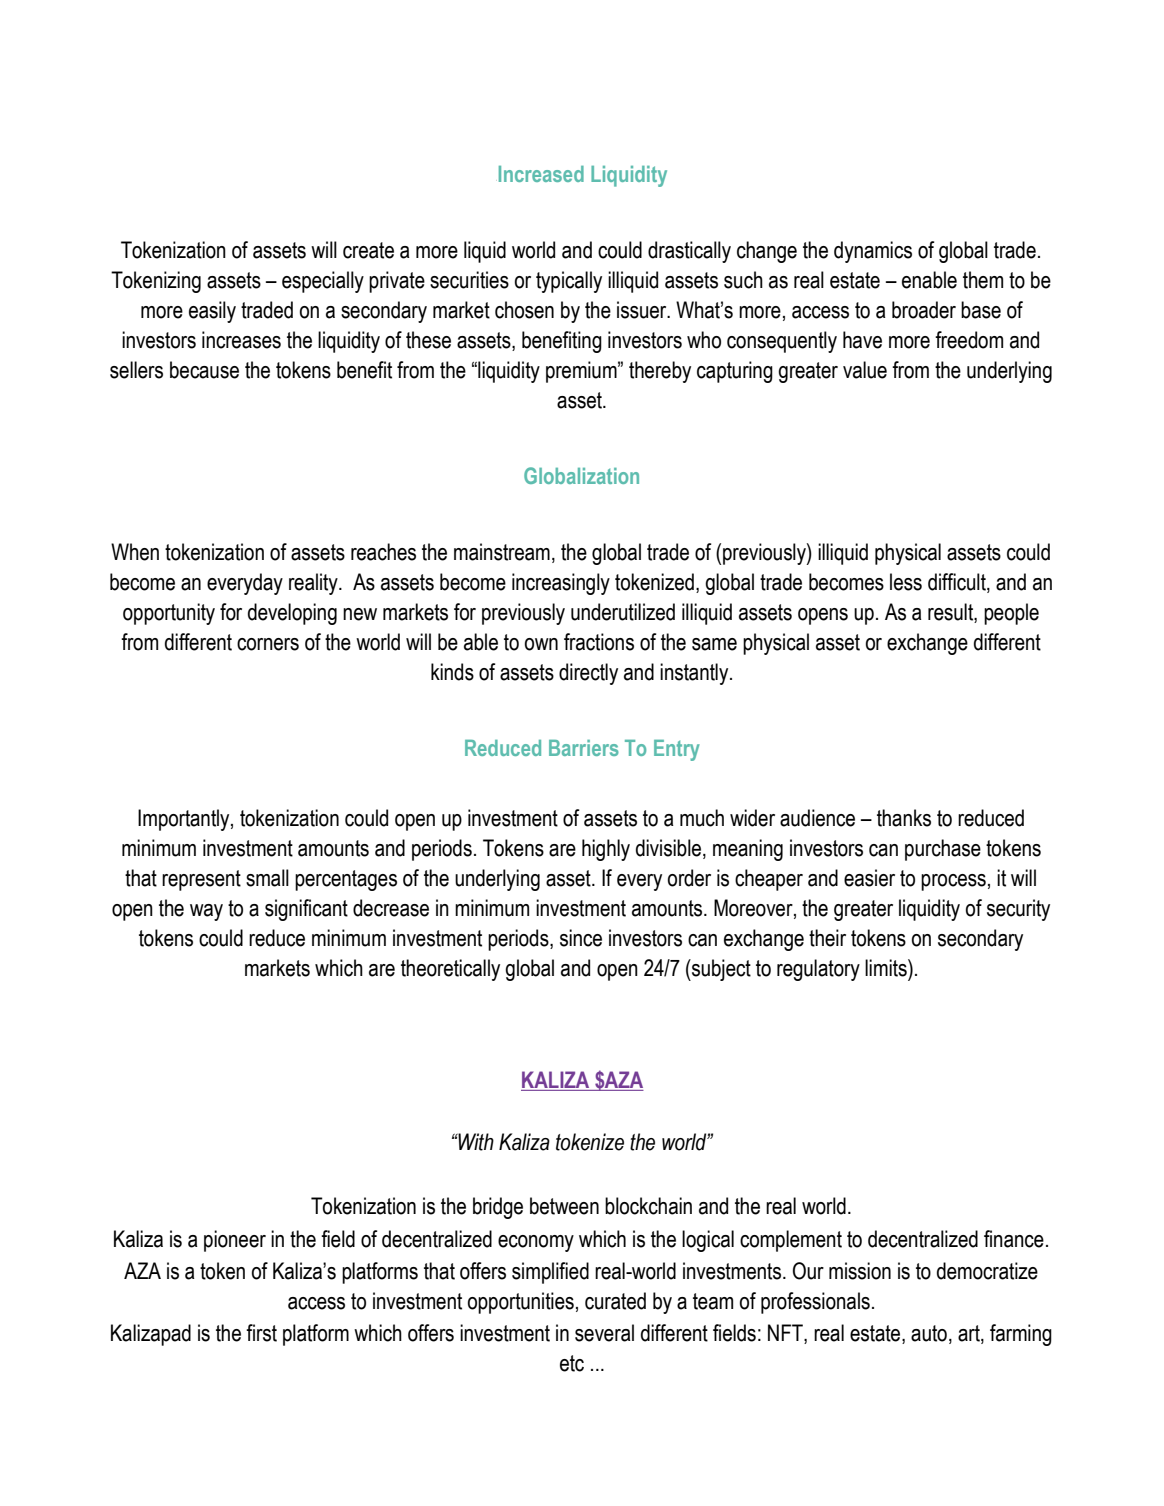 The width and height of the page is (1164, 1506). I want to click on first, so click(261, 1333).
